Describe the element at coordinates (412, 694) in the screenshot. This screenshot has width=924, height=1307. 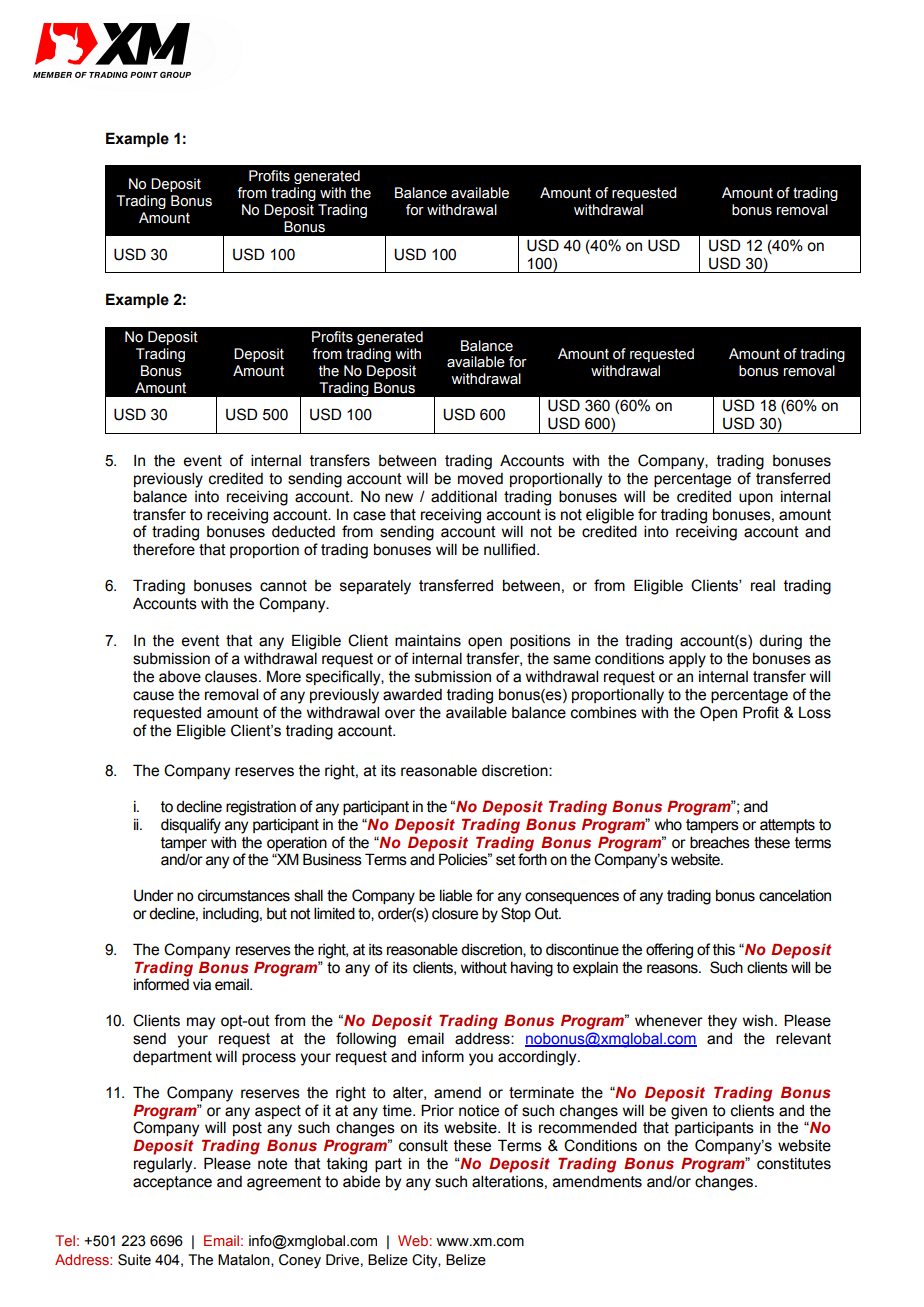
I see `awarded` at that location.
